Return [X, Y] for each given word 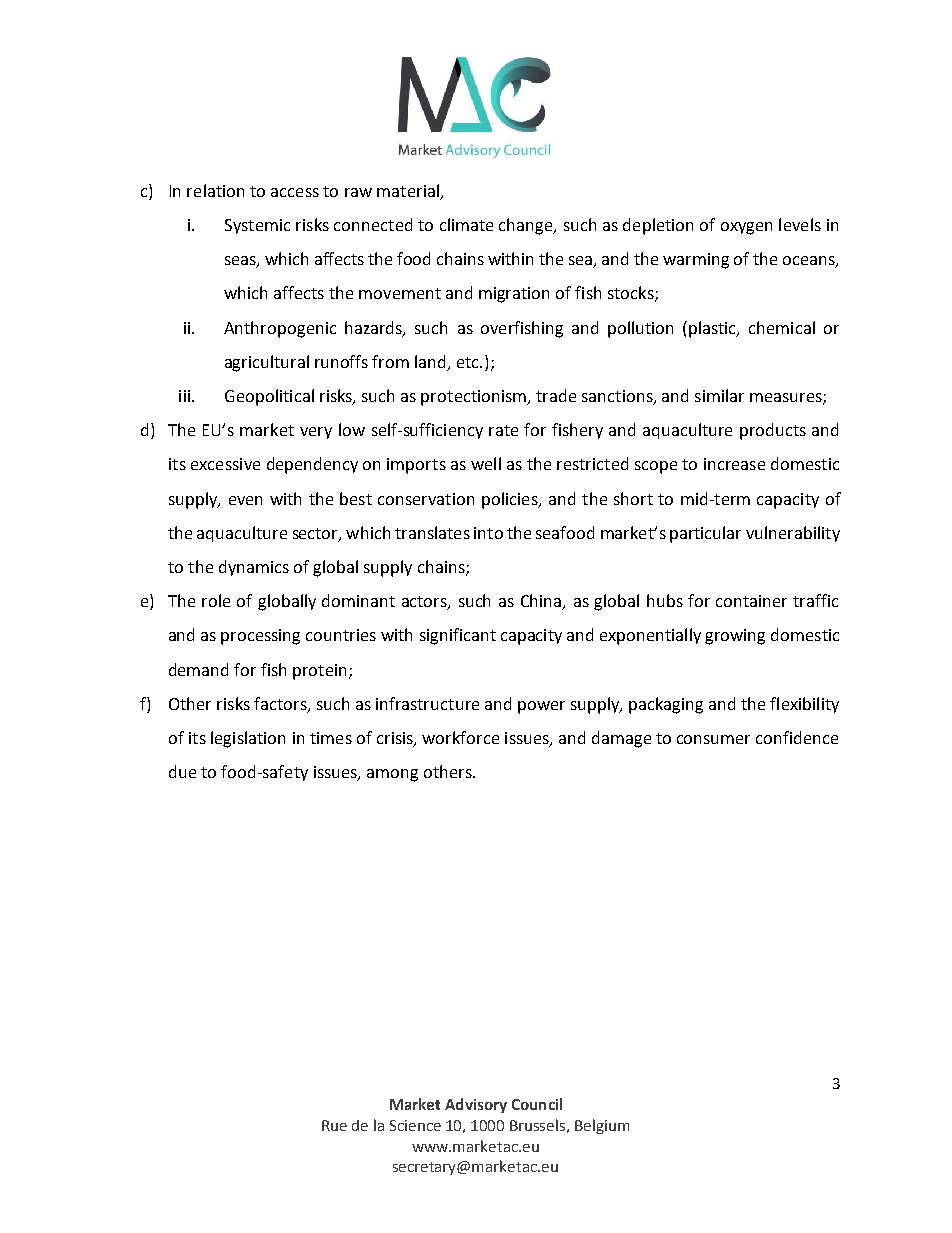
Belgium [602, 1126]
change [527, 226]
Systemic [257, 226]
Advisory [476, 1105]
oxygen [746, 228]
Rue [334, 1125]
